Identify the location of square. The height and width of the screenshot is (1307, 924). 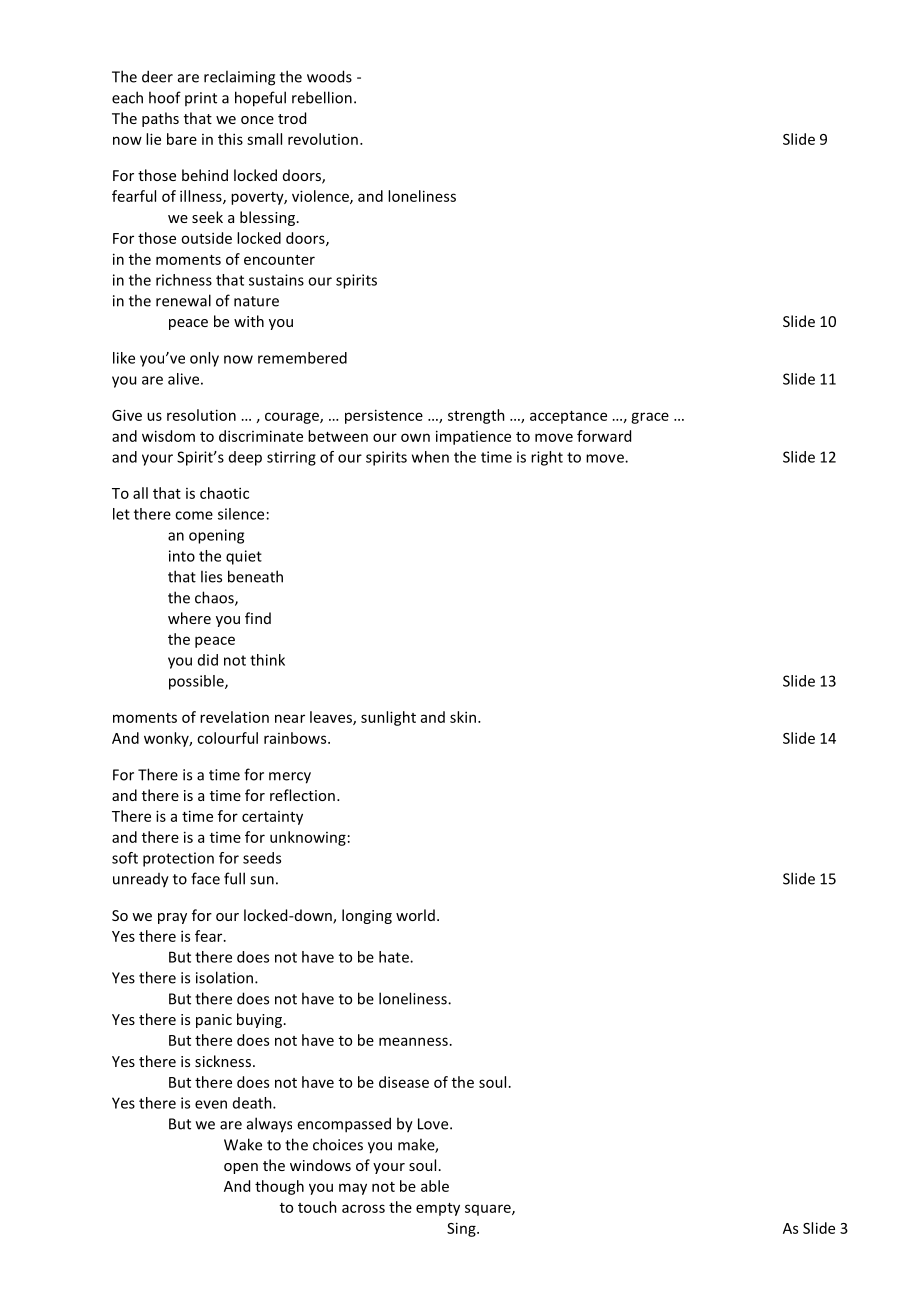
(489, 1210).
